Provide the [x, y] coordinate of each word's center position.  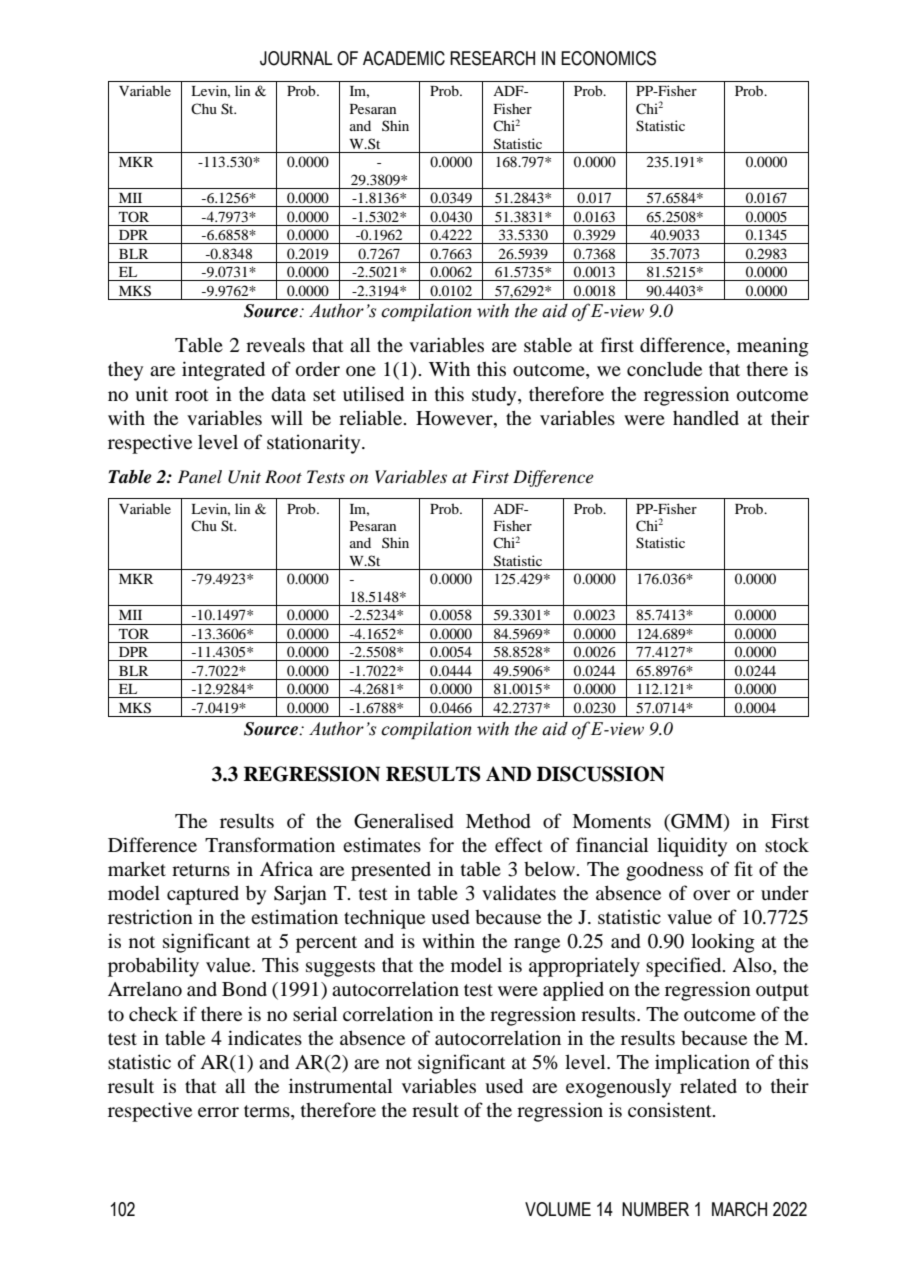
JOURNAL [296, 58]
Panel [200, 476]
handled [706, 417]
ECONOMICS [608, 58]
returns [201, 870]
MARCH [739, 1209]
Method [498, 821]
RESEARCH [492, 58]
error [218, 1112]
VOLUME [558, 1209]
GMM [697, 822]
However [455, 418]
